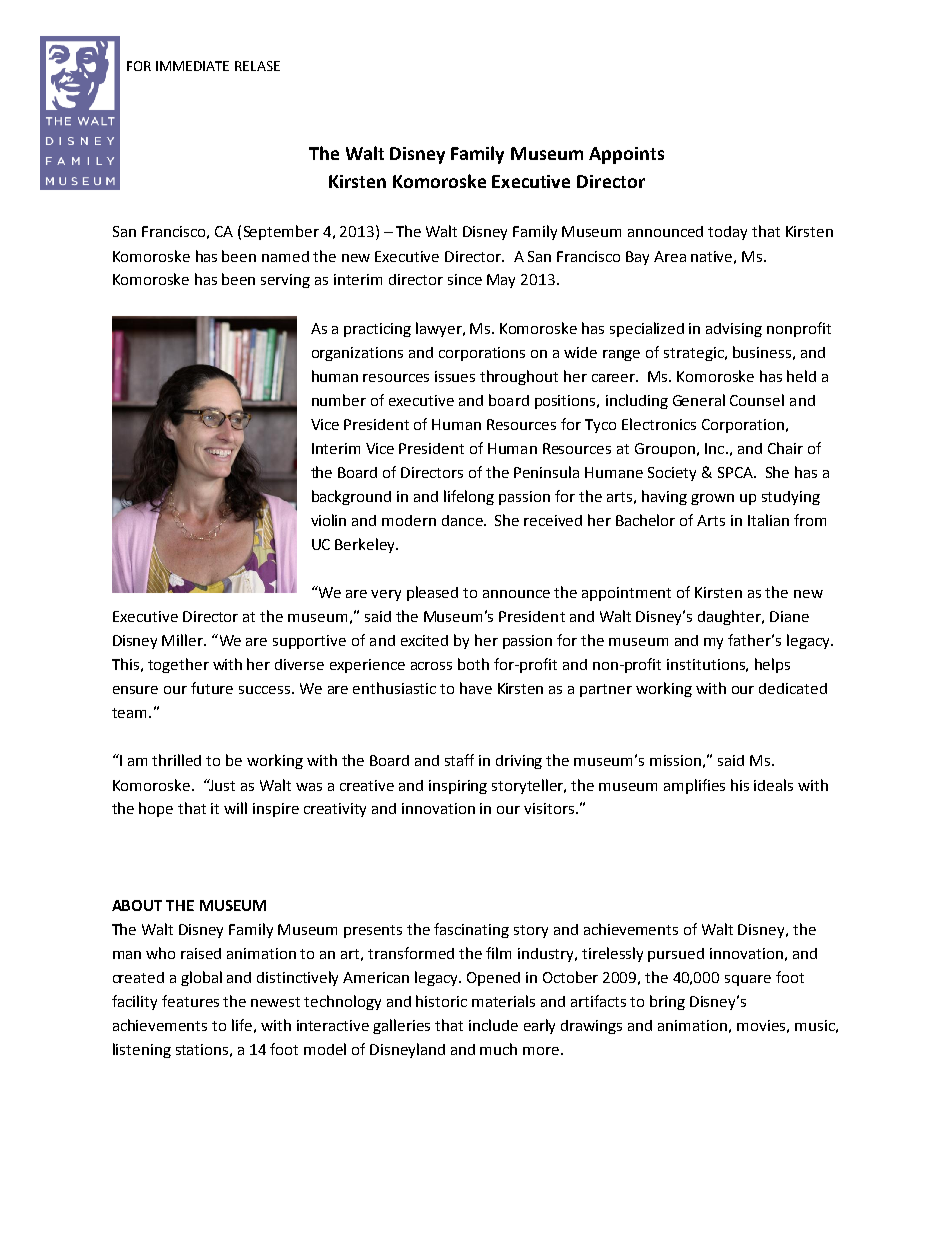 This page has height=1233, width=952. I want to click on Italian, so click(768, 520).
